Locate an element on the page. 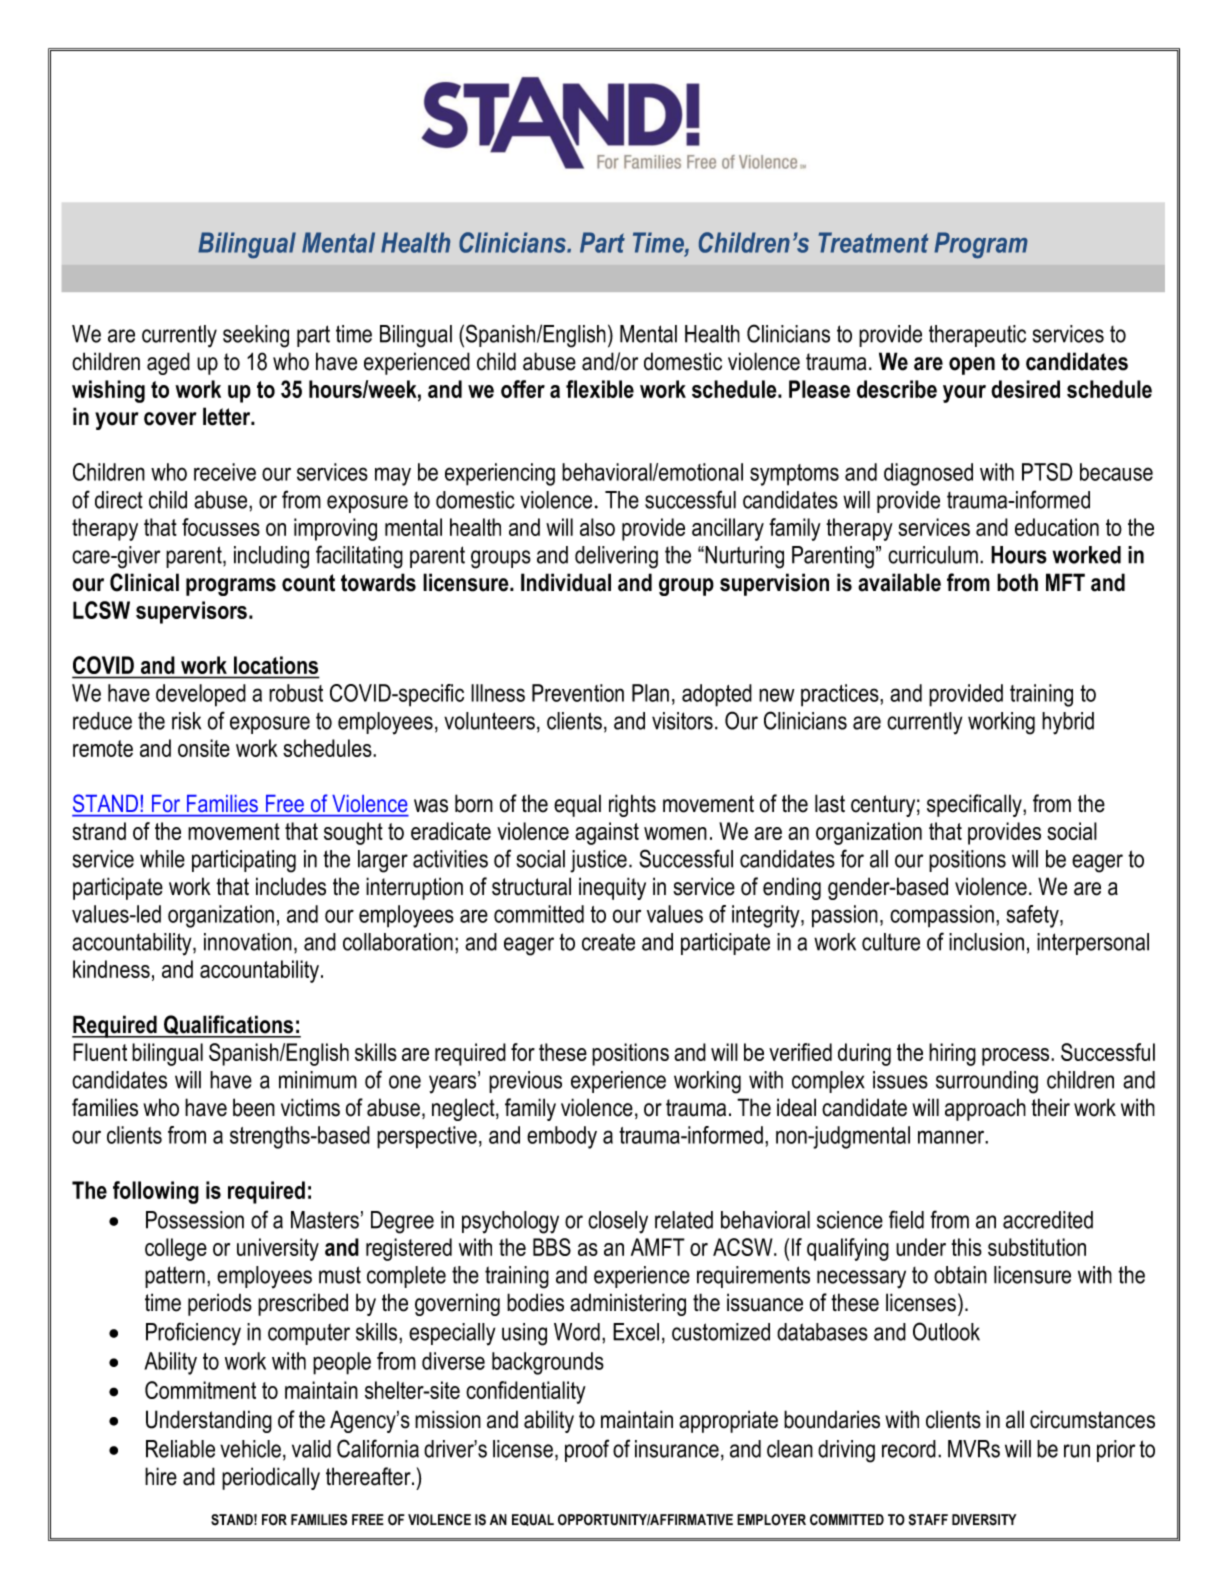 This document has height=1589, width=1228. closely is located at coordinates (618, 1222).
